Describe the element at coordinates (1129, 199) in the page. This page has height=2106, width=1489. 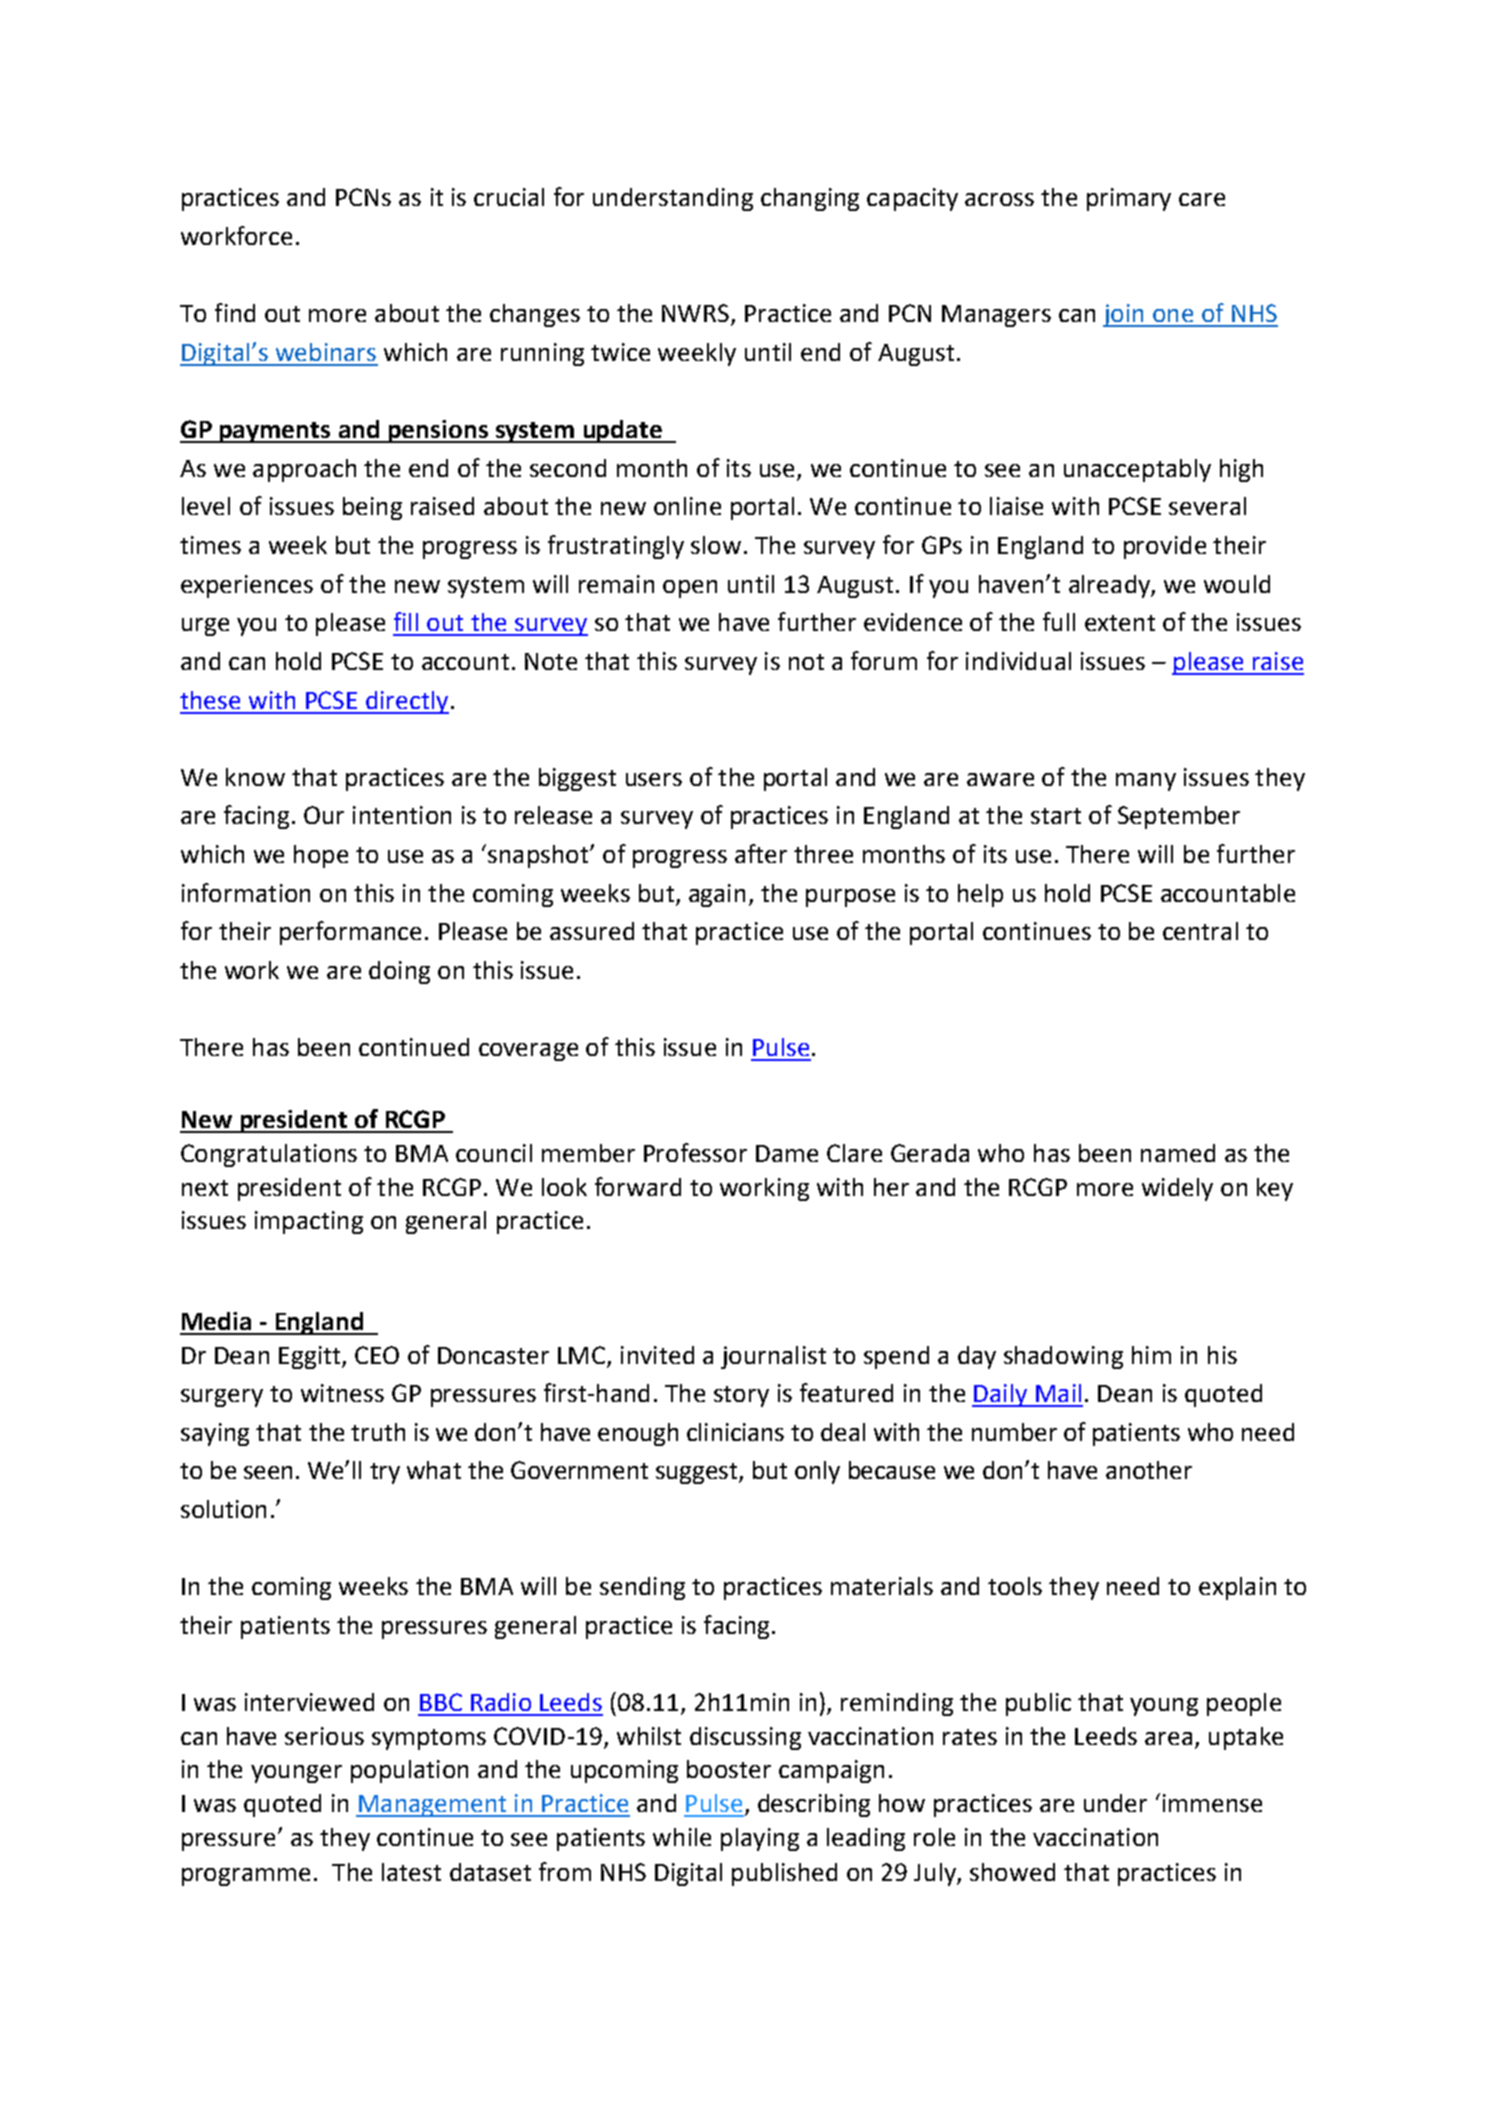
I see `primary` at that location.
